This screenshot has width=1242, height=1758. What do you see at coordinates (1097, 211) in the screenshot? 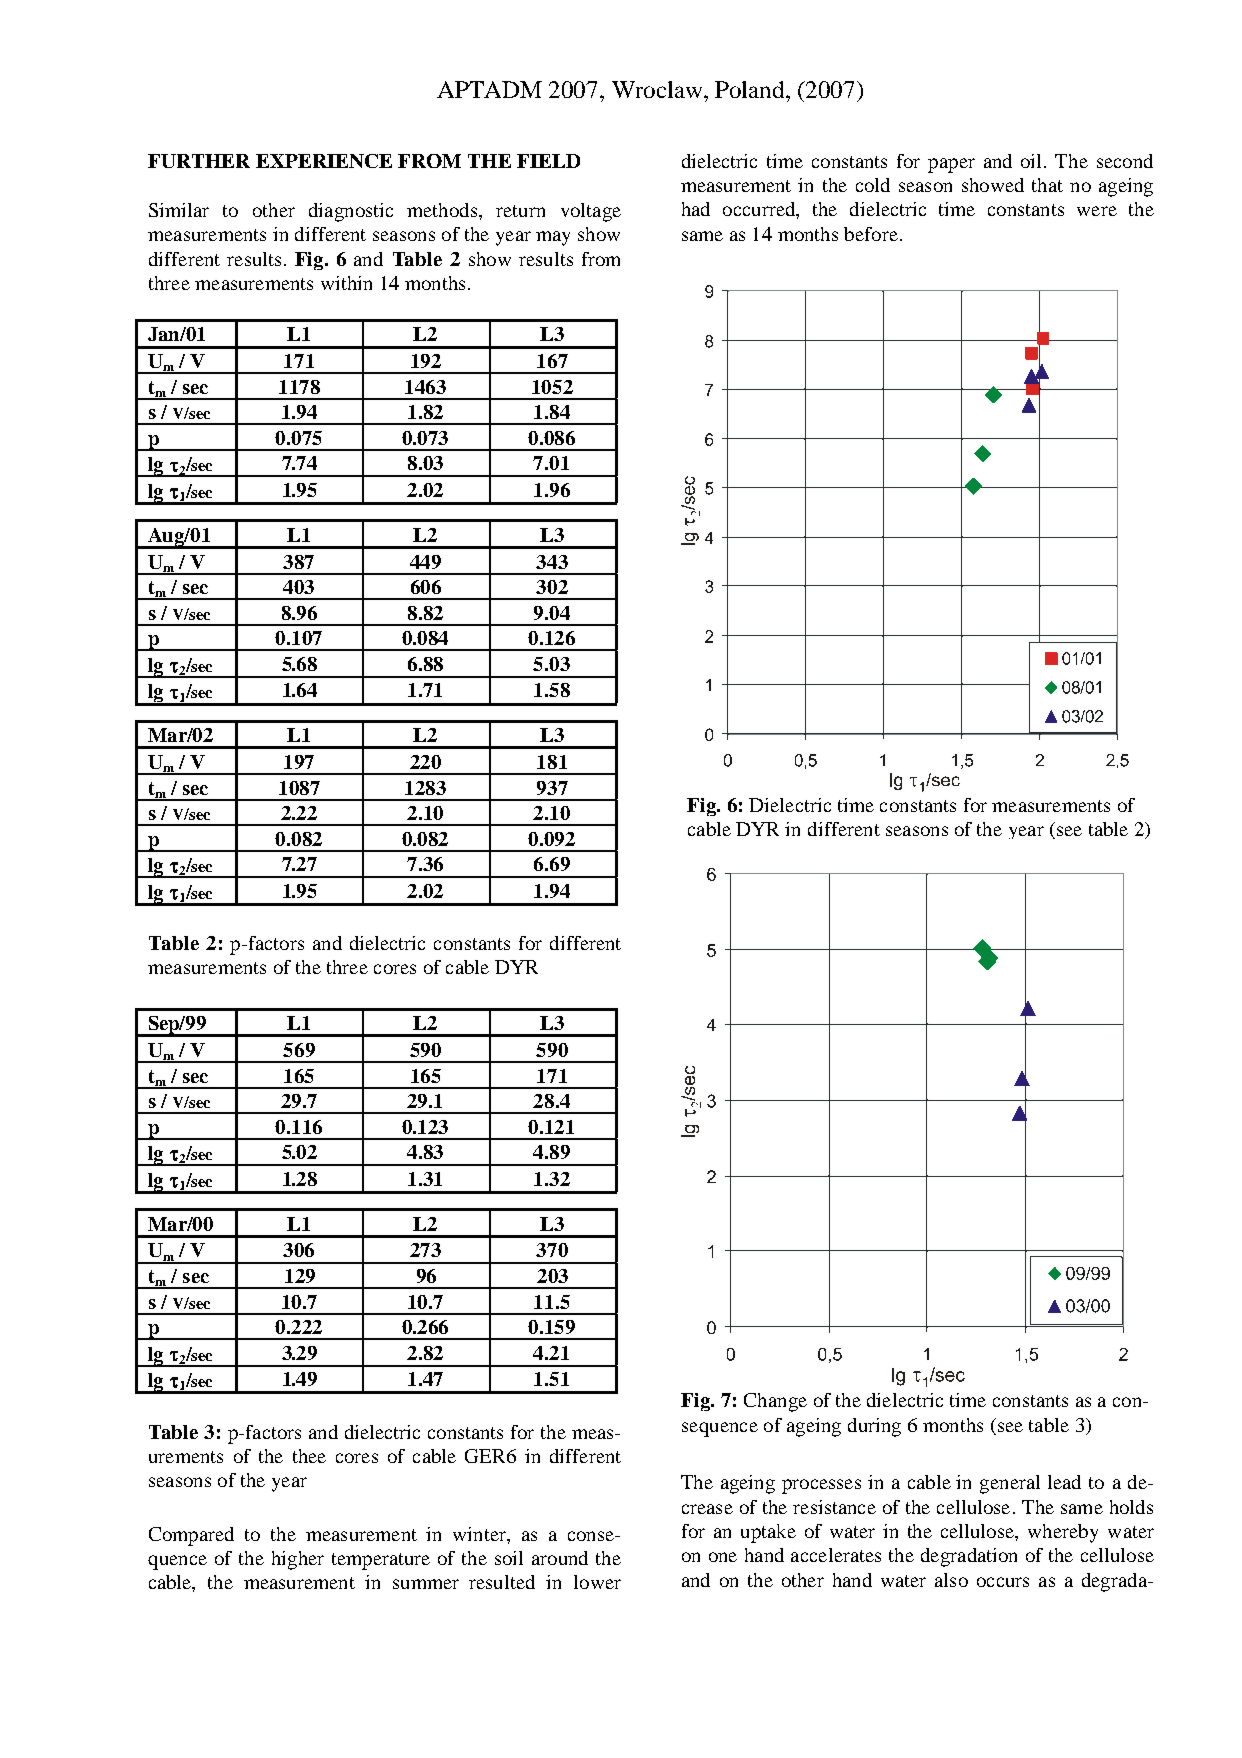
I see `were` at bounding box center [1097, 211].
